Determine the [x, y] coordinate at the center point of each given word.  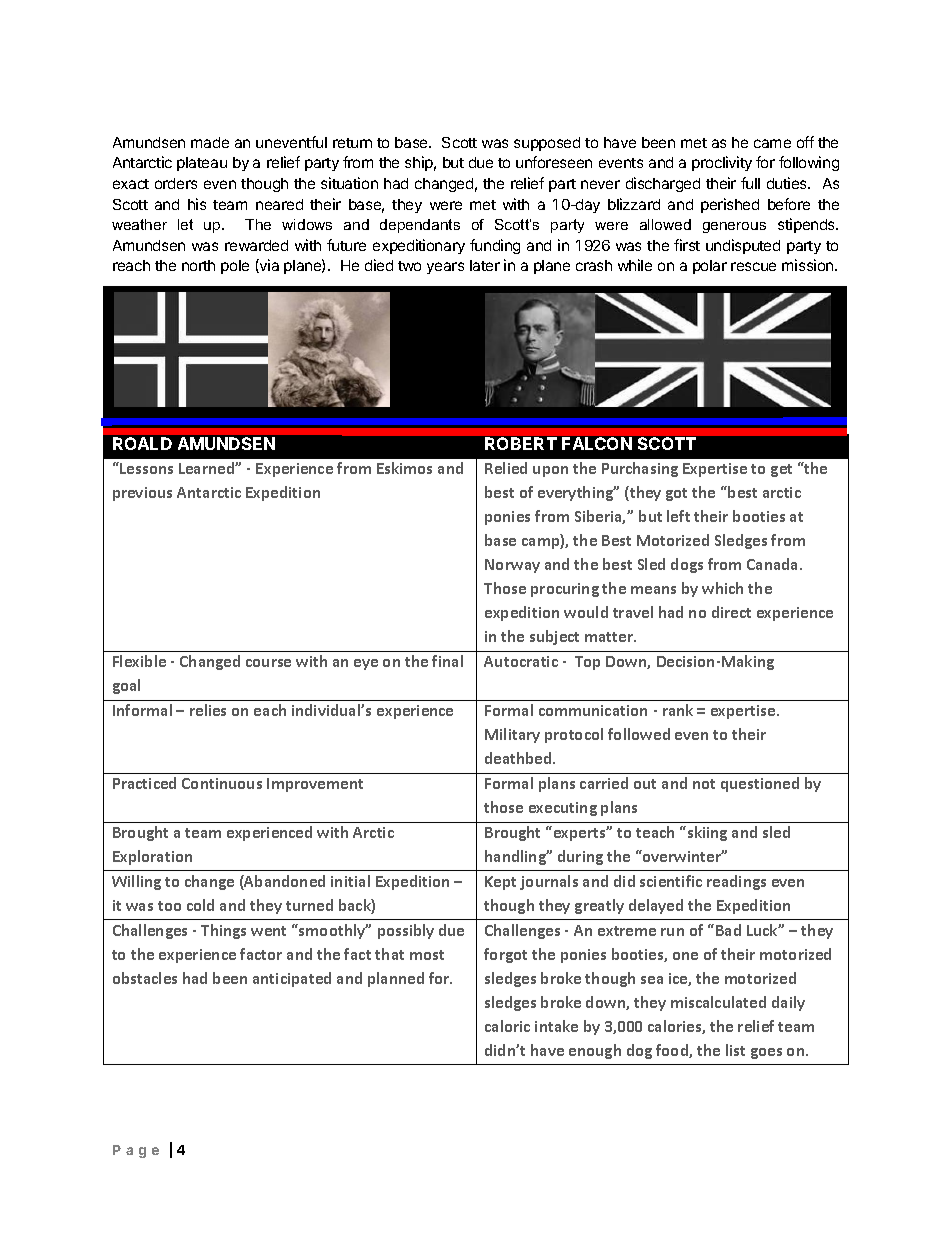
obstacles [145, 978]
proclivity [722, 163]
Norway [512, 566]
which [722, 588]
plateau [202, 164]
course [268, 663]
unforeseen [554, 162]
